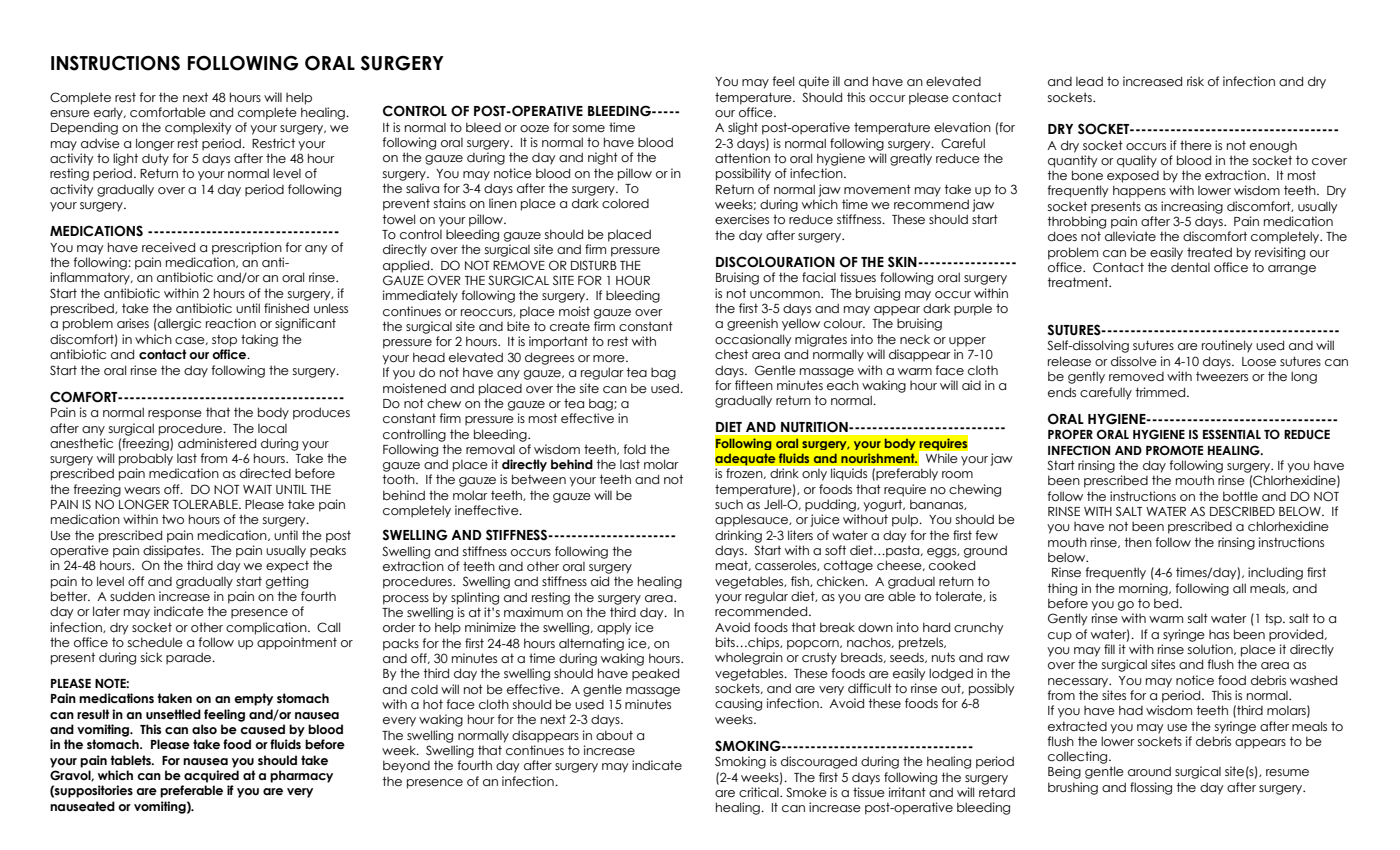 Image resolution: width=1400 pixels, height=850 pixels. I want to click on some, so click(589, 129).
